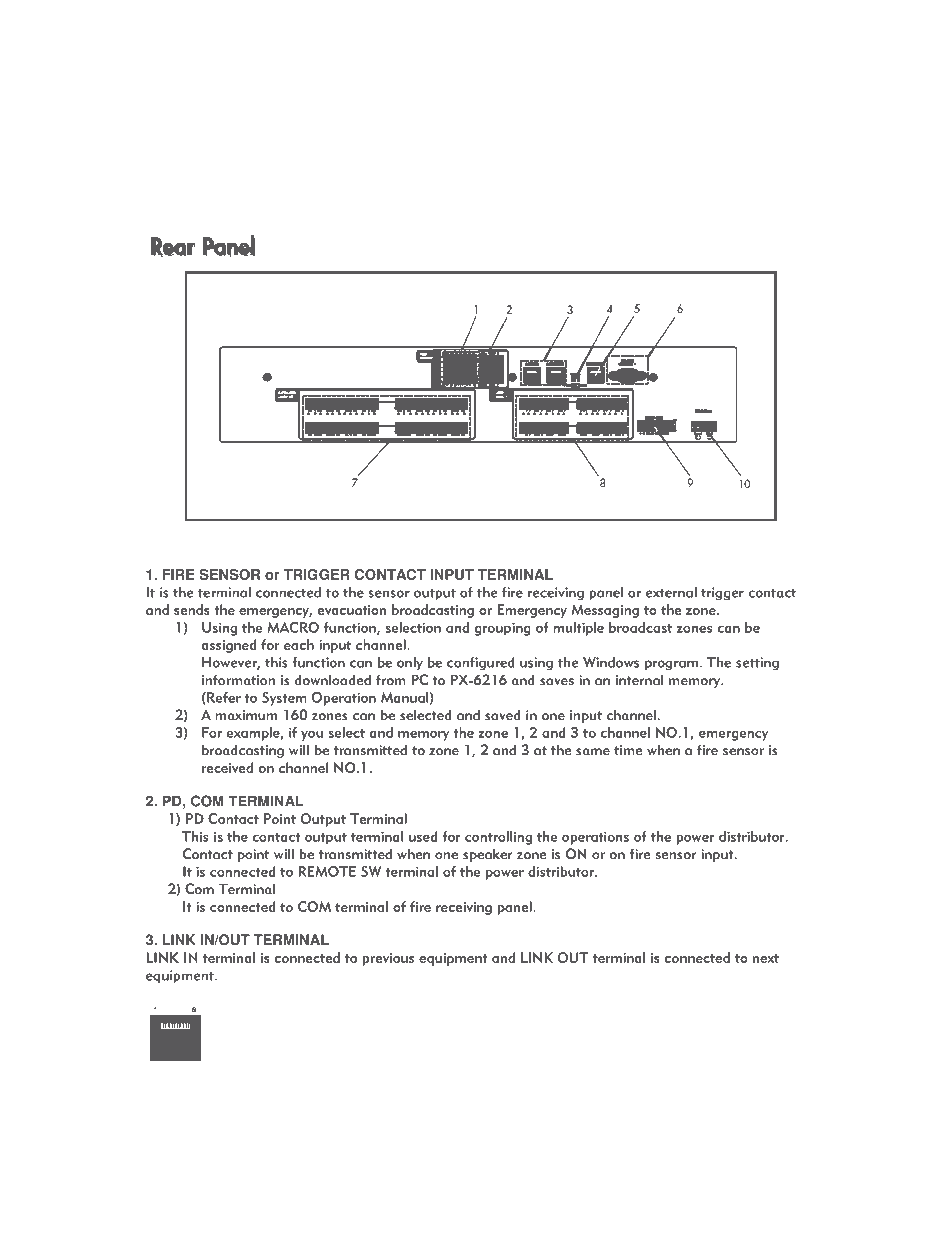 Image resolution: width=952 pixels, height=1233 pixels. Describe the element at coordinates (502, 629) in the screenshot. I see `grouping` at that location.
